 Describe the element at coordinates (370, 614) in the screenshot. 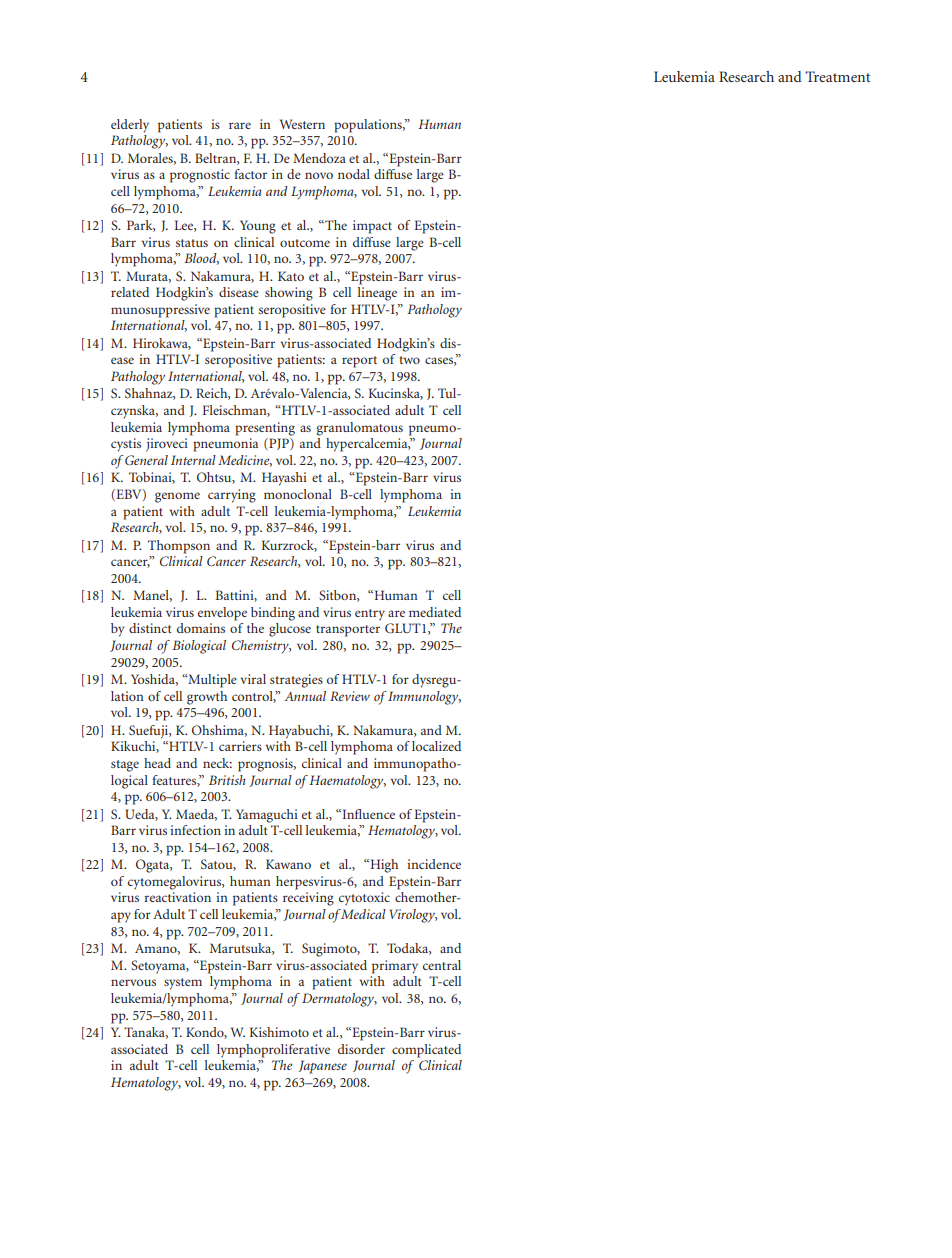

I see `entry` at that location.
